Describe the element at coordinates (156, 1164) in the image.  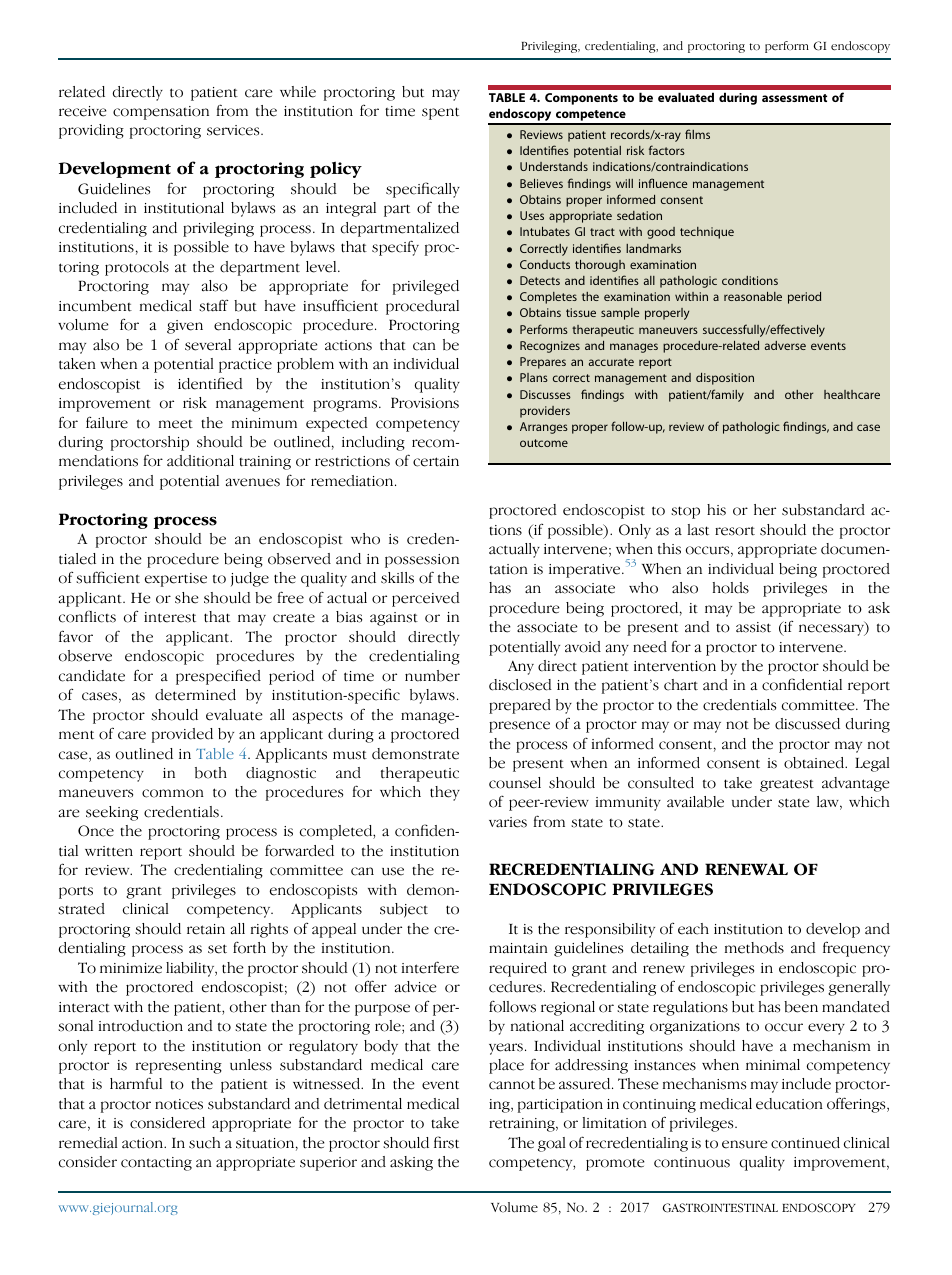
I see `contacting` at that location.
